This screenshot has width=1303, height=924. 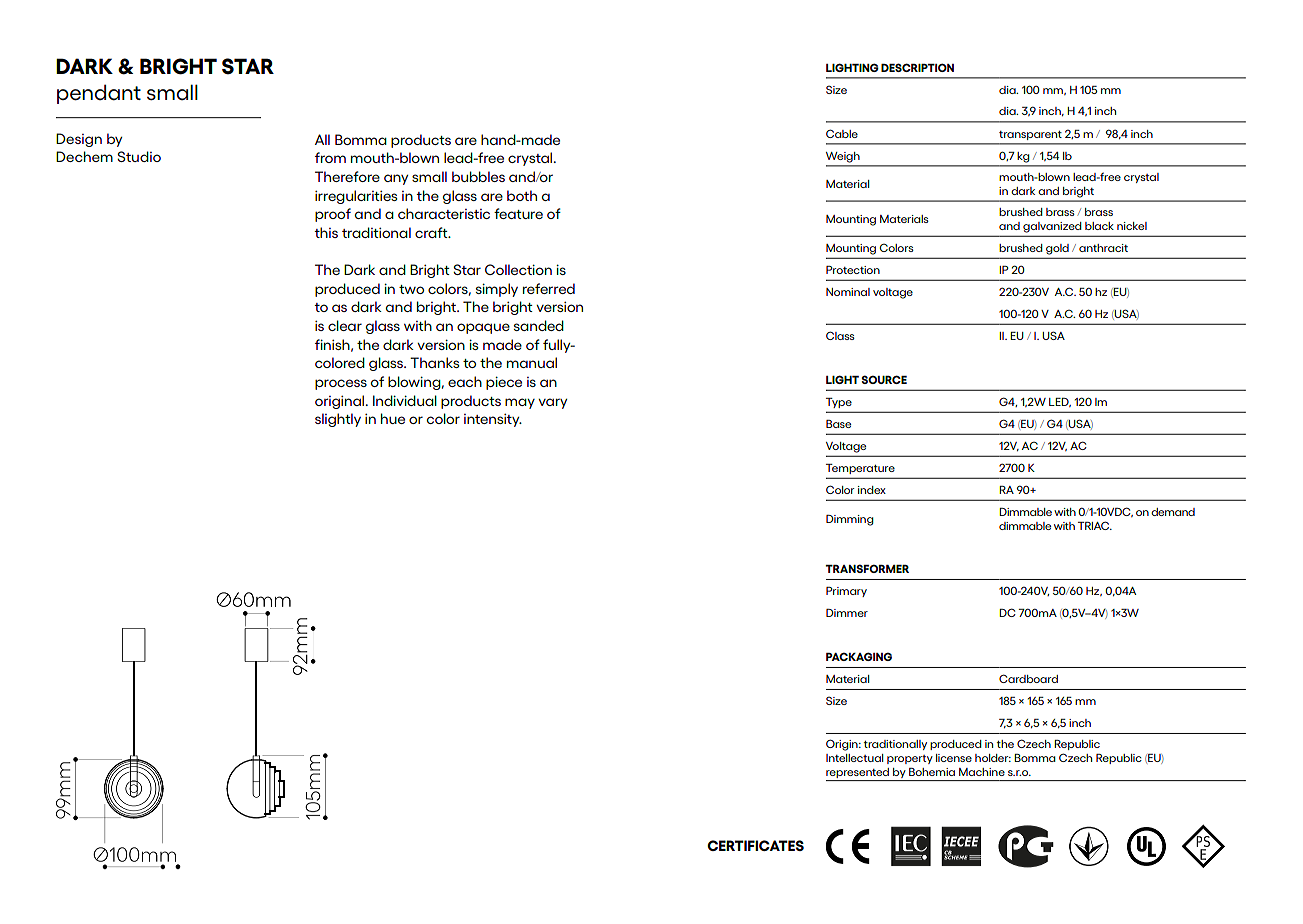 What do you see at coordinates (755, 845) in the screenshot?
I see `CERTIFICATES` at bounding box center [755, 845].
